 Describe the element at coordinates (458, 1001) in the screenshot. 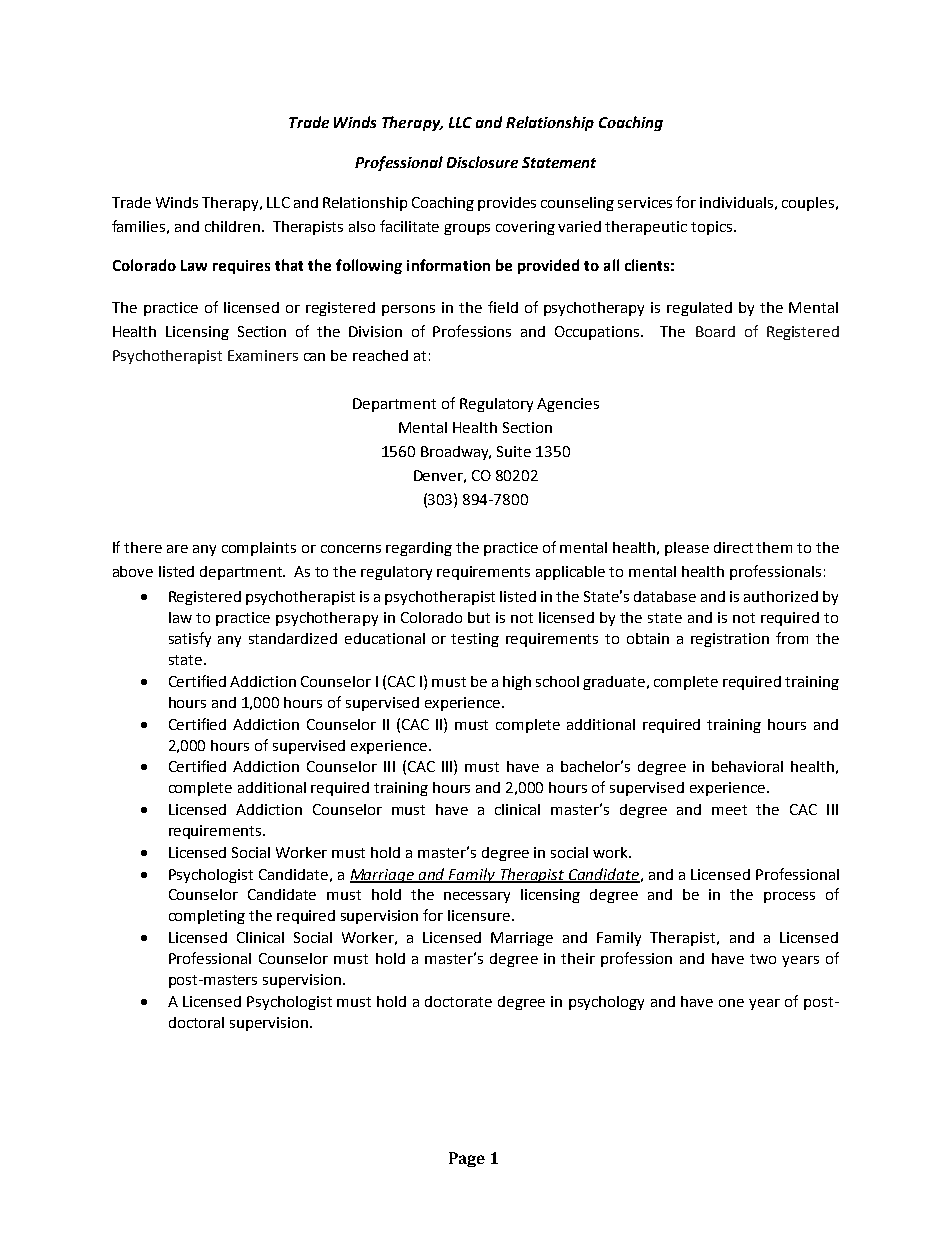

I see `doctorate` at that location.
